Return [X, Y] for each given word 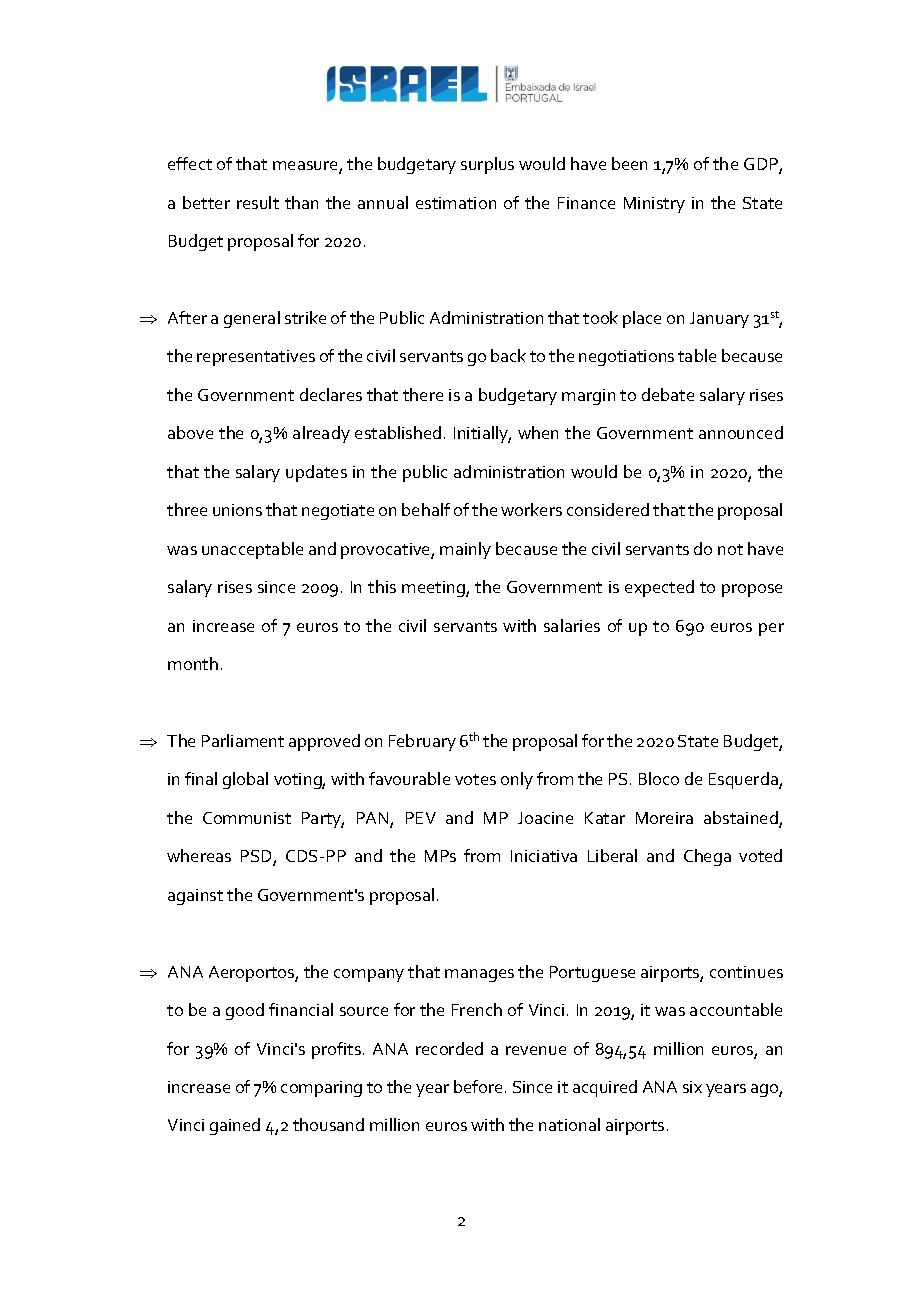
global [245, 780]
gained [235, 1126]
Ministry [654, 205]
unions [237, 510]
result [258, 202]
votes [475, 779]
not [730, 549]
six [692, 1087]
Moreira [664, 818]
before [478, 1086]
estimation [456, 203]
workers [531, 509]
